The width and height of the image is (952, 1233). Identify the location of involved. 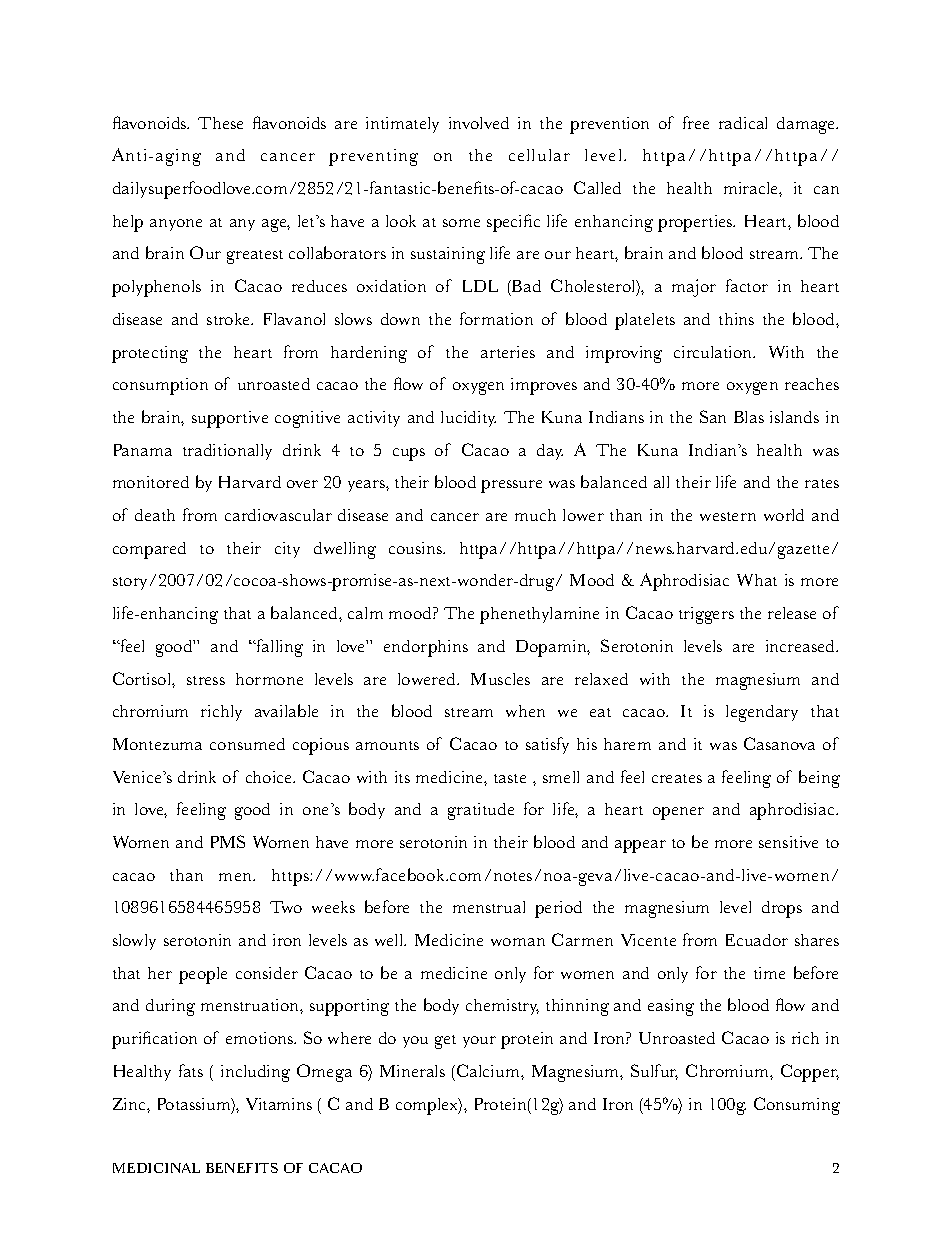
(479, 123).
